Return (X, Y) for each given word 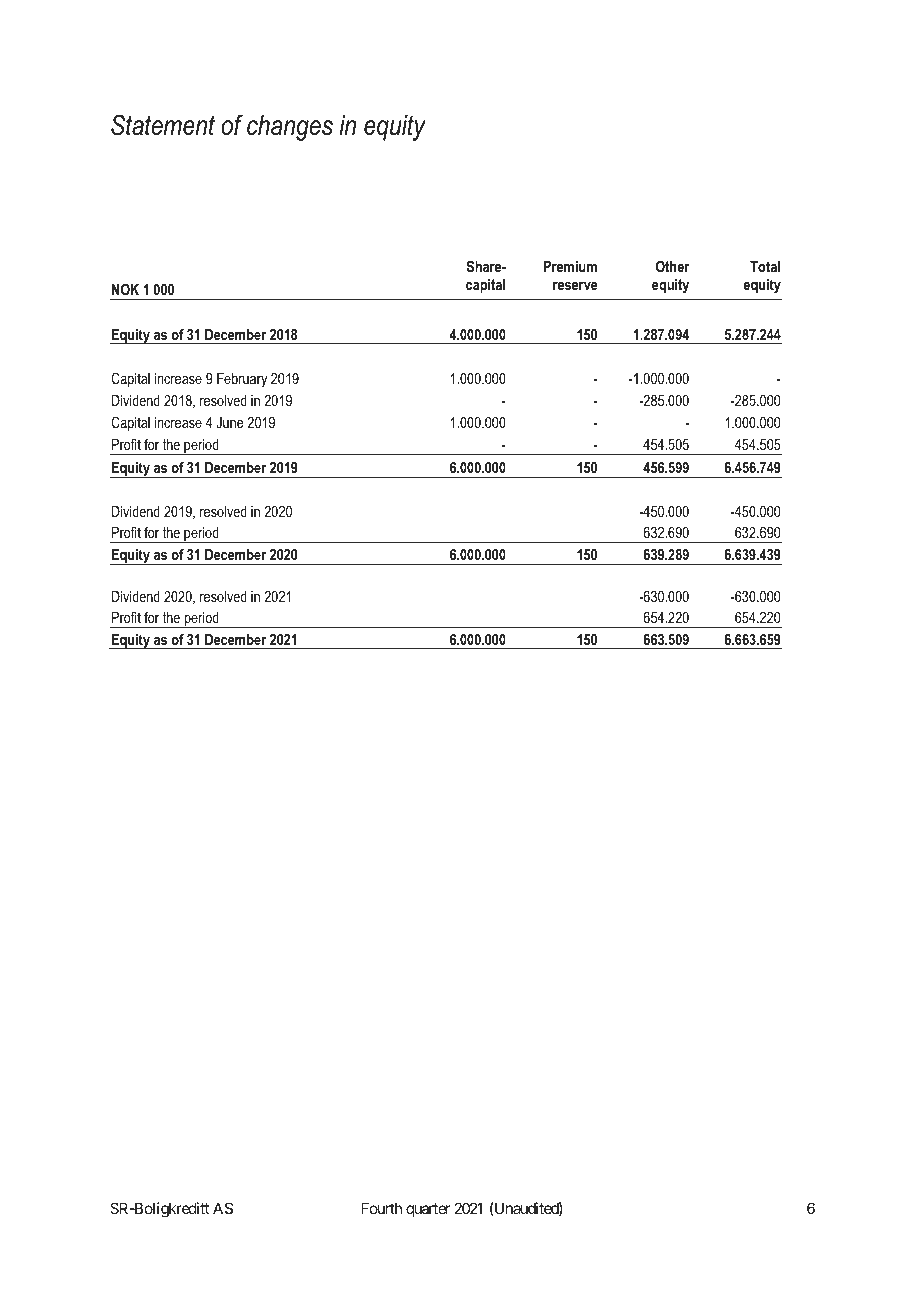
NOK (125, 289)
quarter (428, 1210)
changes (290, 128)
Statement (163, 125)
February (242, 380)
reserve (575, 286)
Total (765, 266)
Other (673, 266)
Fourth (381, 1208)
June (230, 422)
